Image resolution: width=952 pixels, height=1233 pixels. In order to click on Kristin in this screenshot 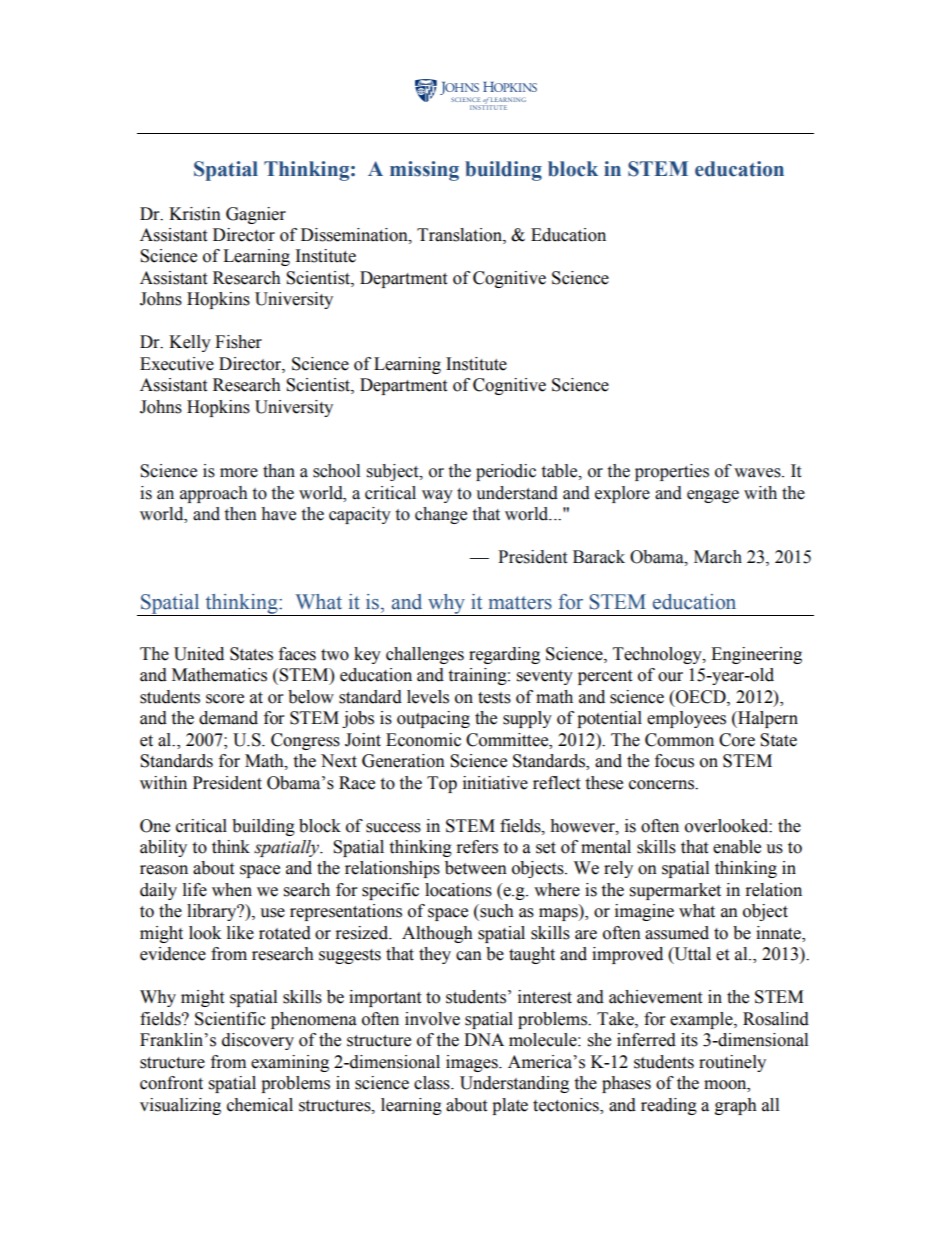, I will do `click(195, 214)`.
